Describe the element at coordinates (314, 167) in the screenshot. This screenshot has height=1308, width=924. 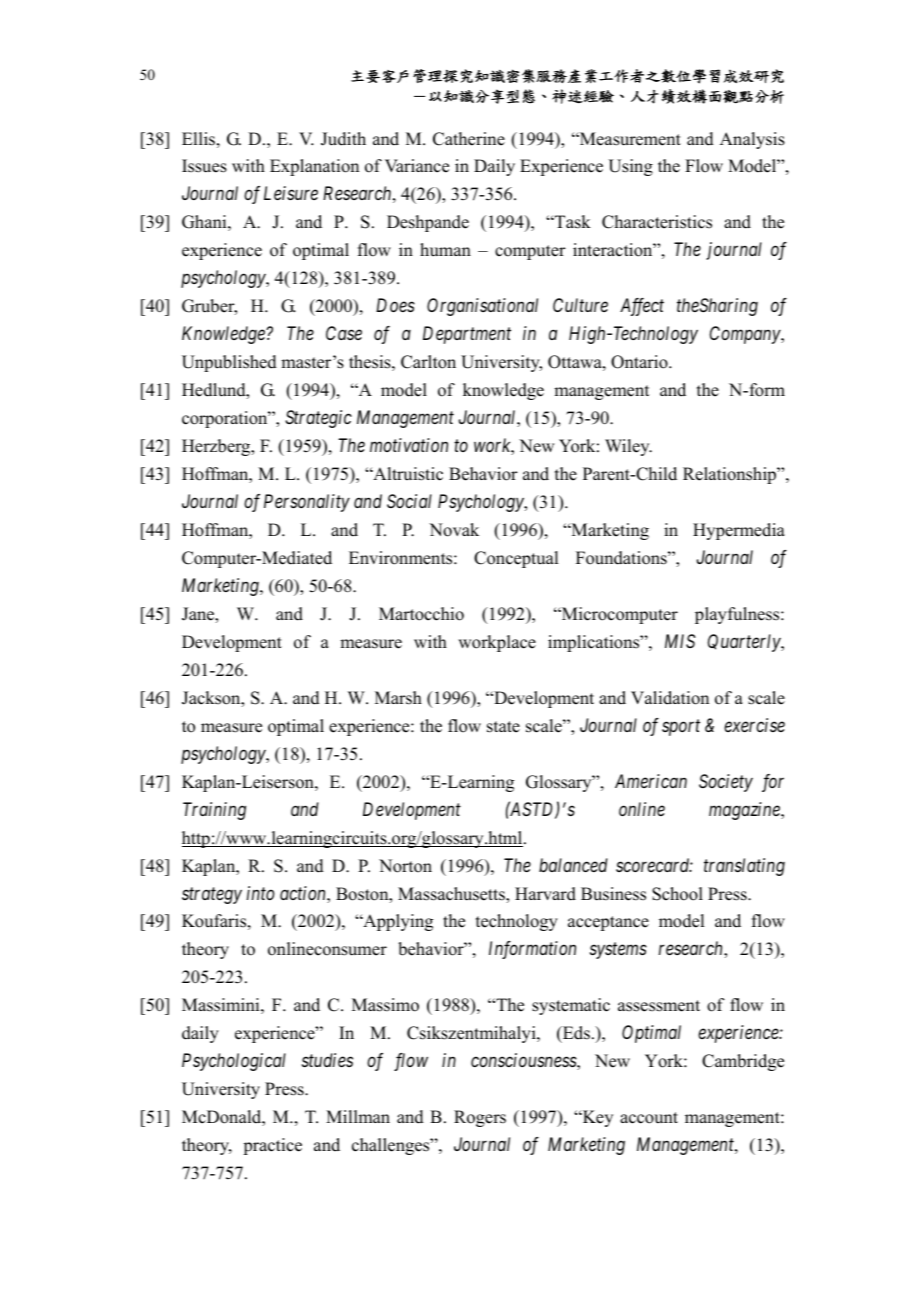
I see `Explanation` at that location.
